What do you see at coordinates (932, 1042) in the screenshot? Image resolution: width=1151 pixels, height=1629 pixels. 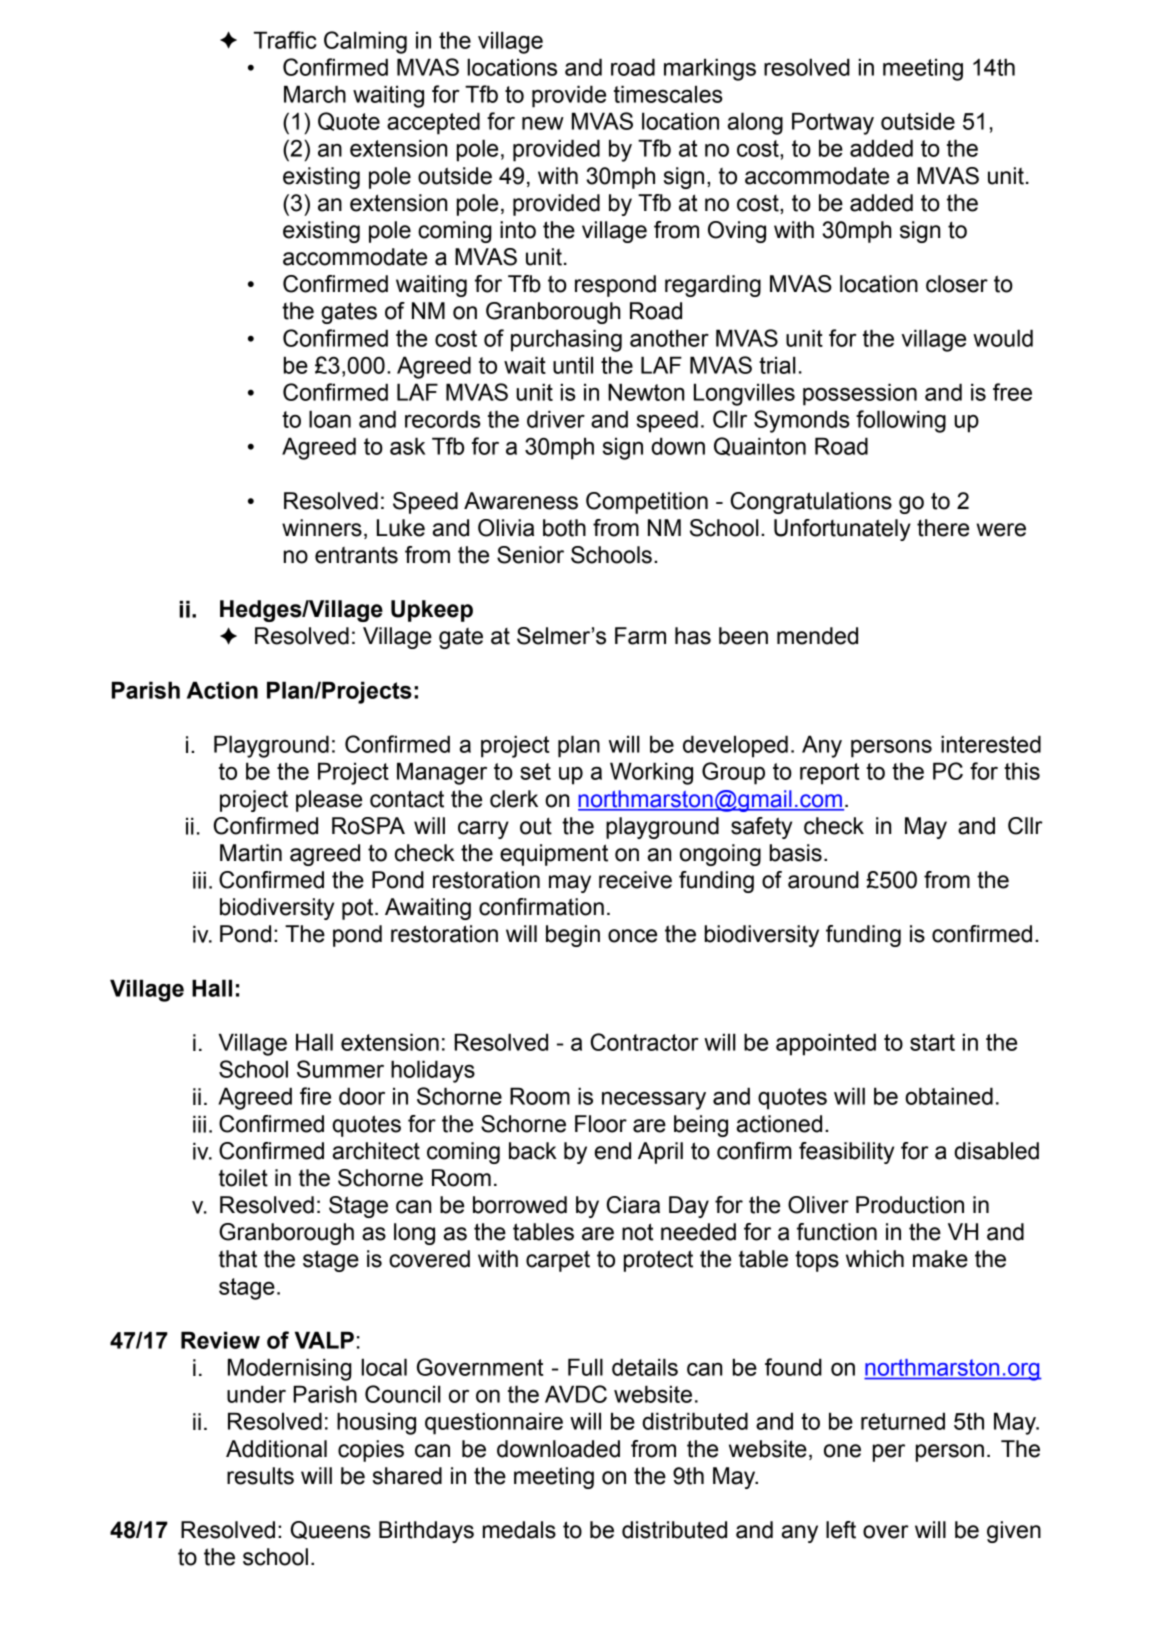 I see `start` at bounding box center [932, 1042].
